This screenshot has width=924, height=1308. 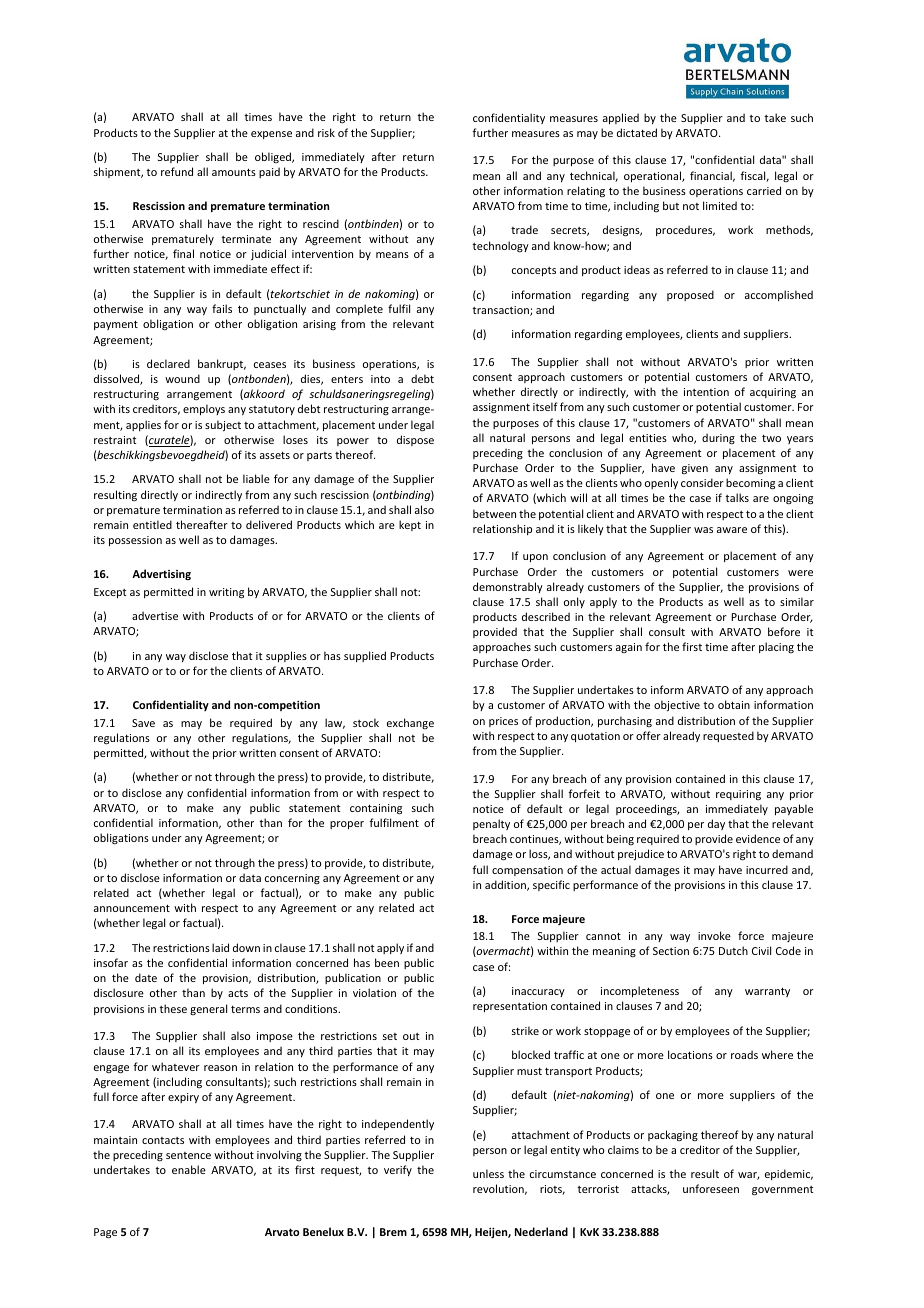 I want to click on trade, so click(x=524, y=229).
